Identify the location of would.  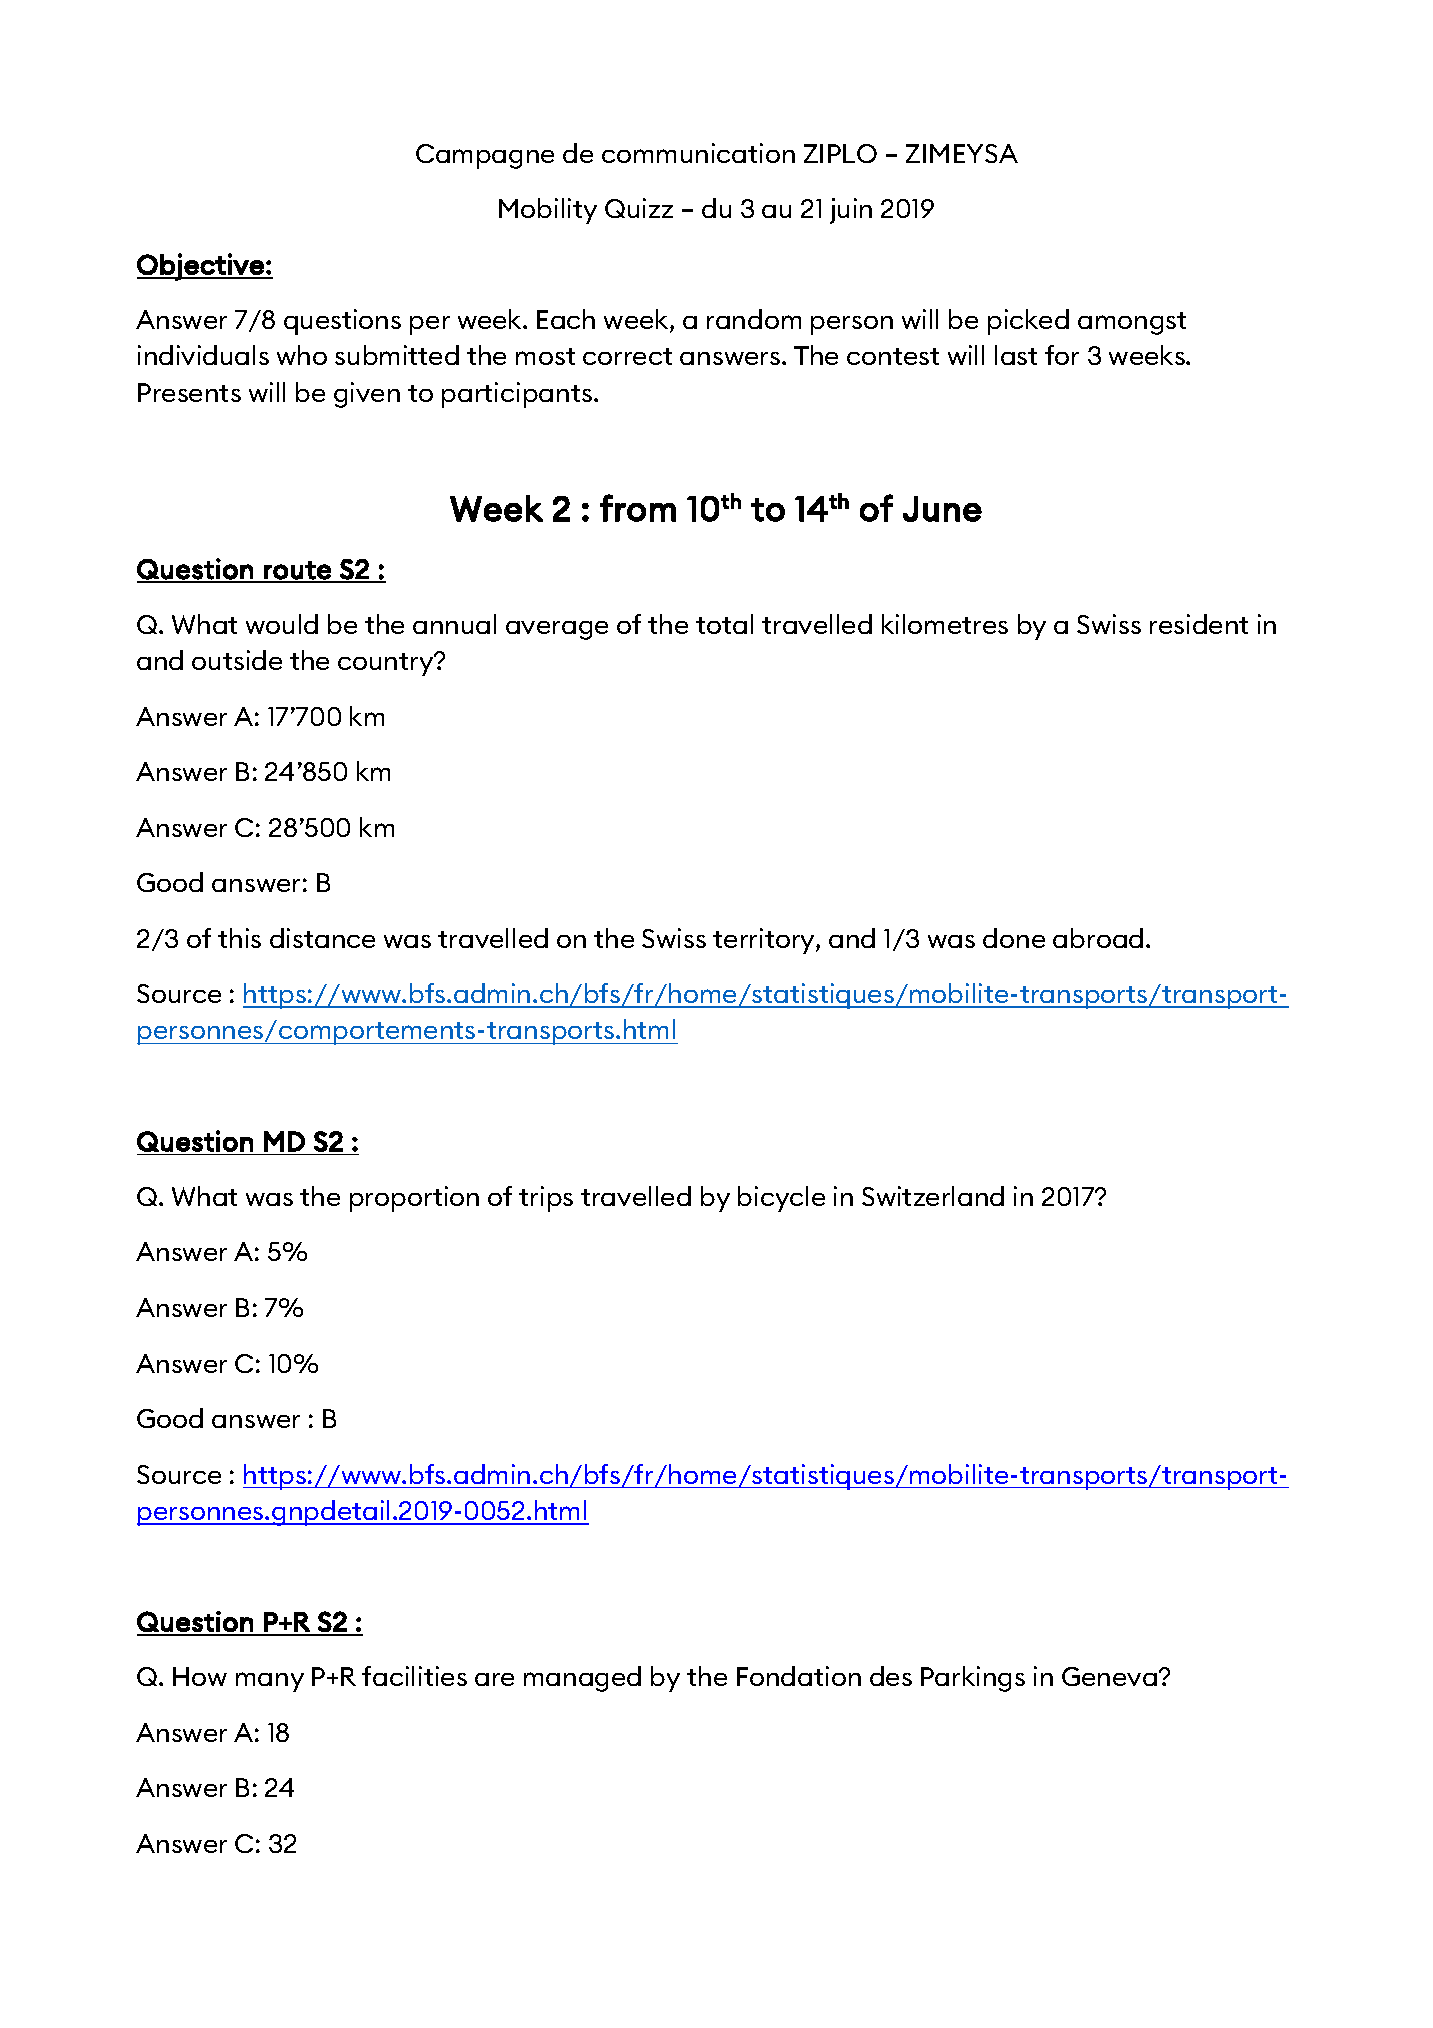
(282, 624).
